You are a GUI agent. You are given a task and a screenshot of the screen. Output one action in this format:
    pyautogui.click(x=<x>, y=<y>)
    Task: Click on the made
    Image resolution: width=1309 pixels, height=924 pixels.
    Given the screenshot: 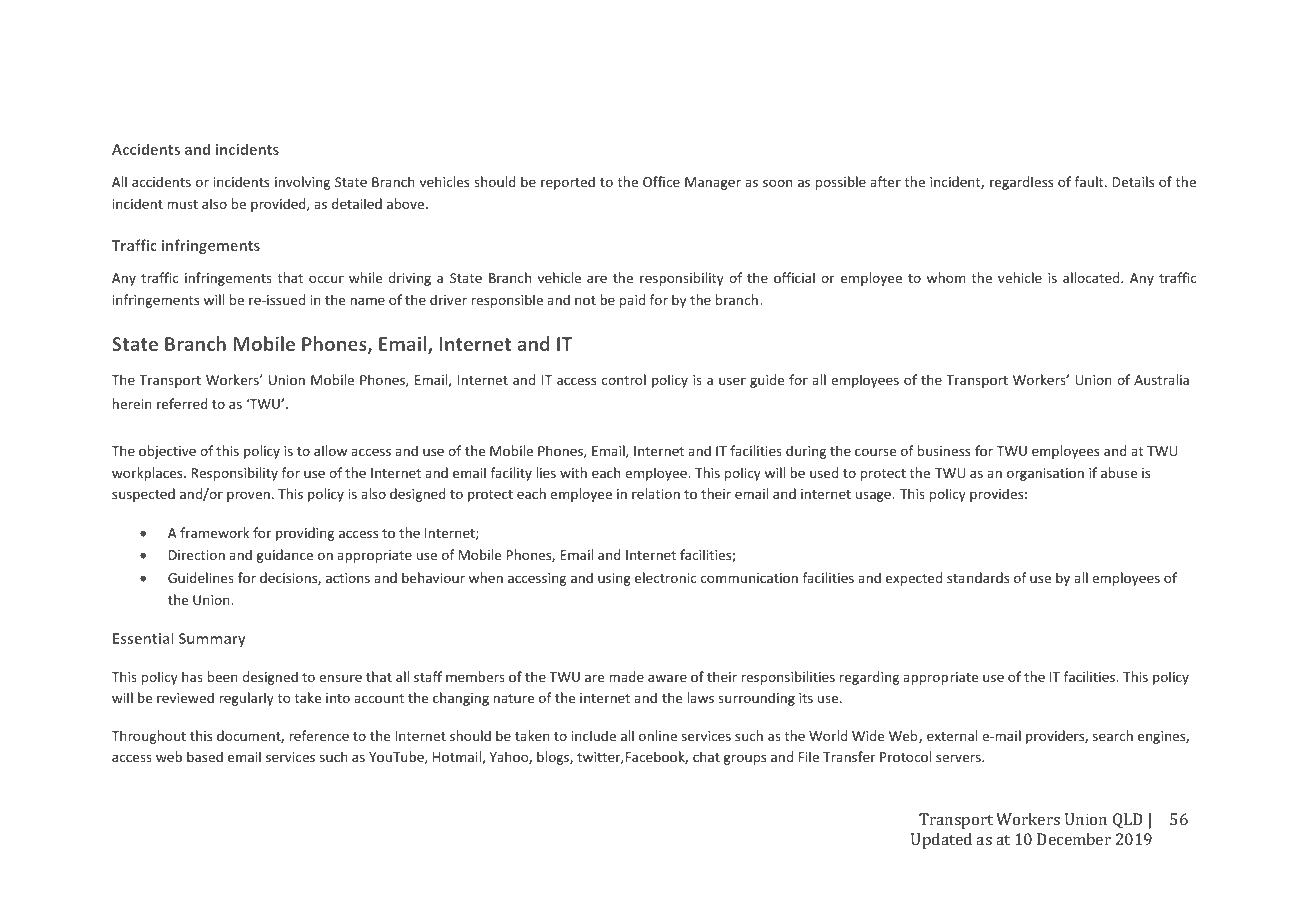 What is the action you would take?
    pyautogui.click(x=626, y=676)
